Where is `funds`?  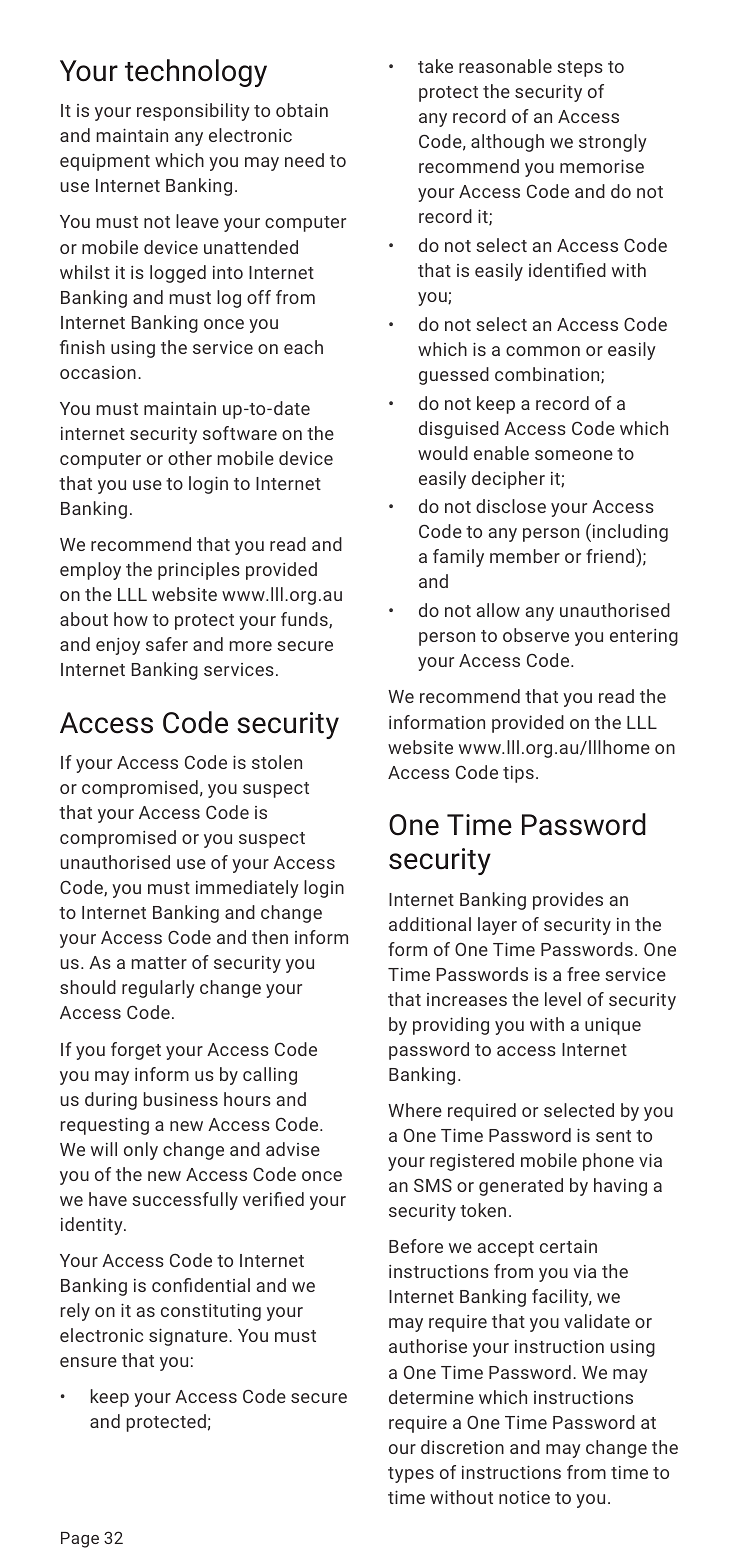
funds is located at coordinates (305, 620).
